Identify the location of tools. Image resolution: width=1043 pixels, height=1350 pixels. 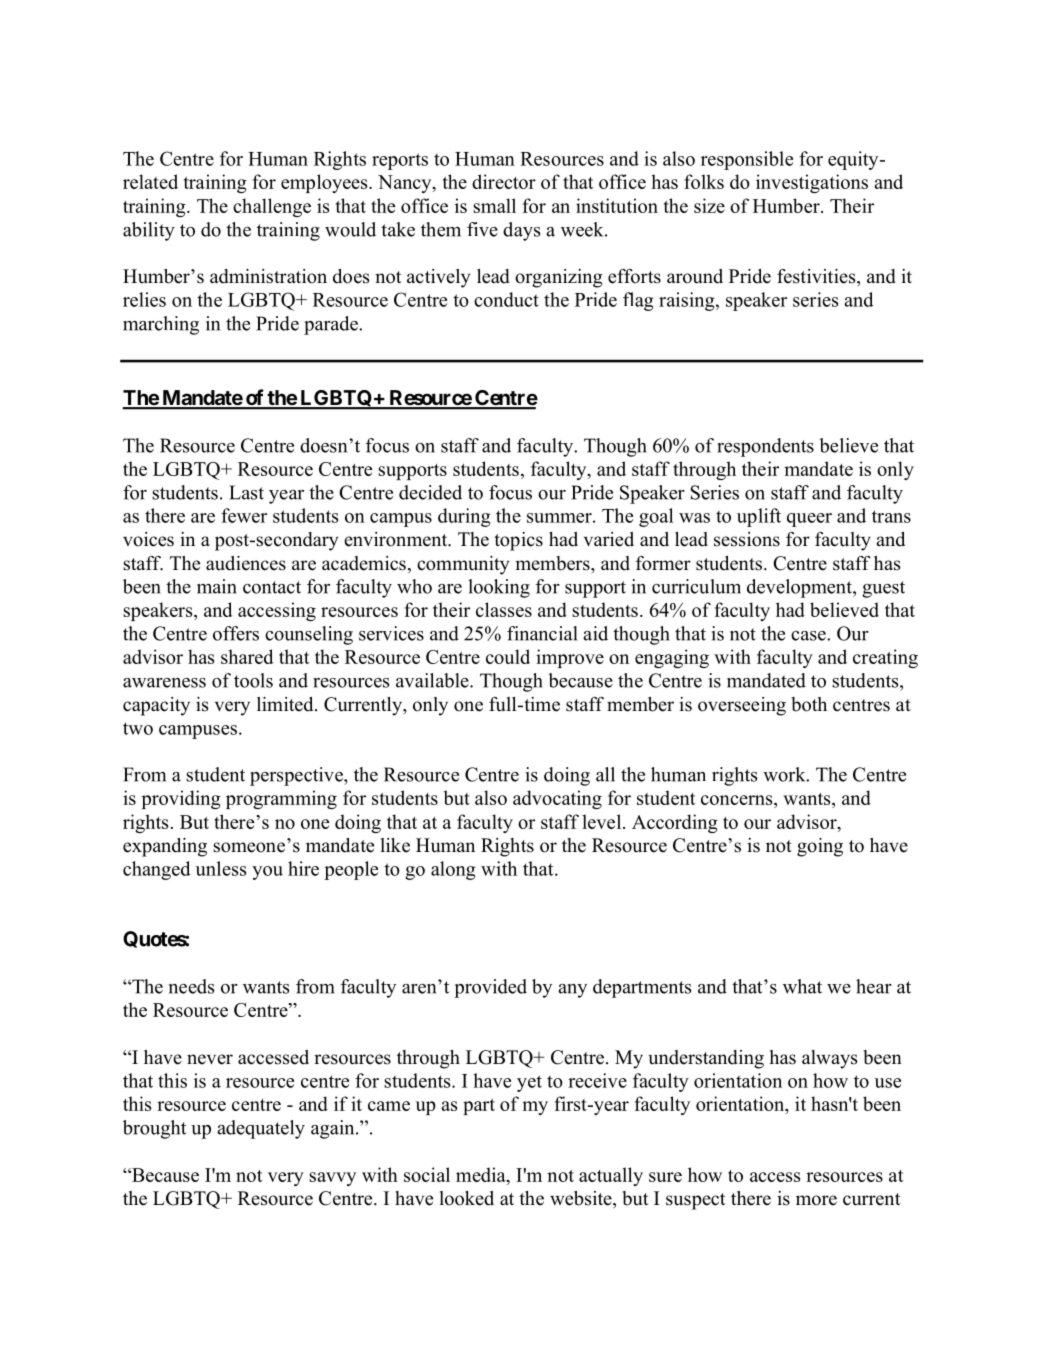
(253, 680).
